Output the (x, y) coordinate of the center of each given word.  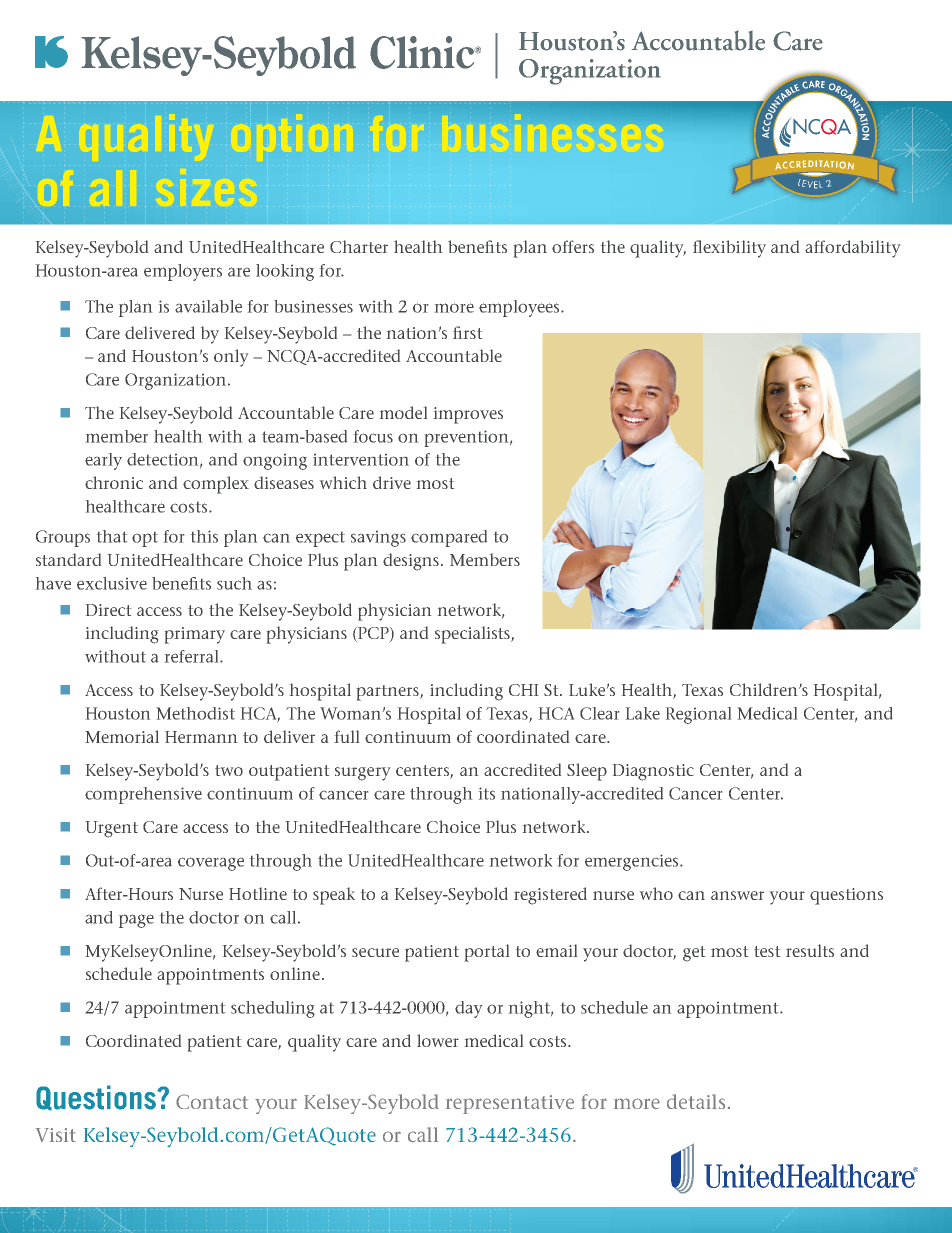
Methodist (196, 713)
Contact (212, 1101)
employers (183, 272)
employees (520, 308)
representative (510, 1104)
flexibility (729, 249)
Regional (698, 715)
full (347, 736)
